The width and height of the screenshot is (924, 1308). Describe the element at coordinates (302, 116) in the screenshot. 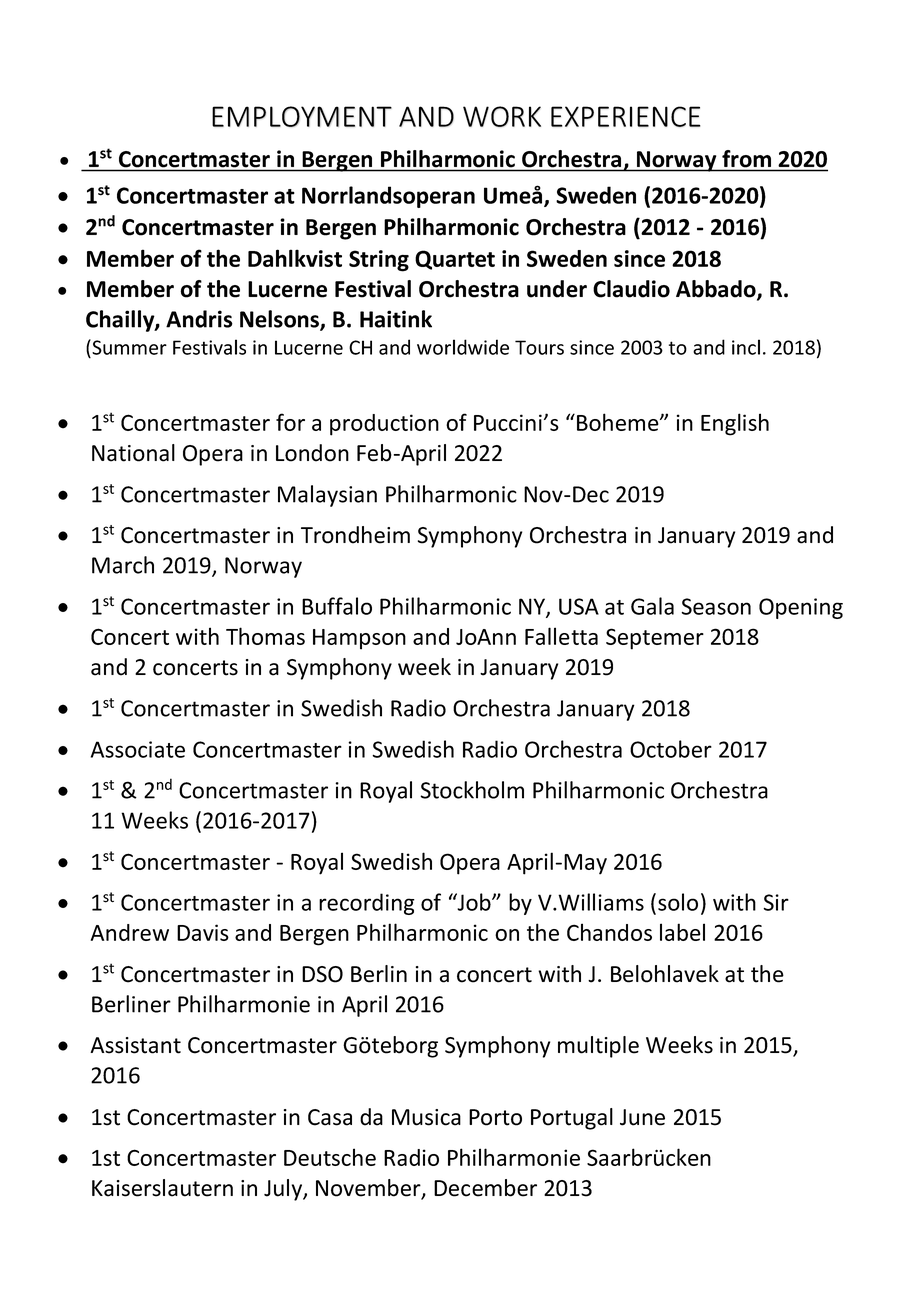

I see `EMPLOYMENT` at that location.
